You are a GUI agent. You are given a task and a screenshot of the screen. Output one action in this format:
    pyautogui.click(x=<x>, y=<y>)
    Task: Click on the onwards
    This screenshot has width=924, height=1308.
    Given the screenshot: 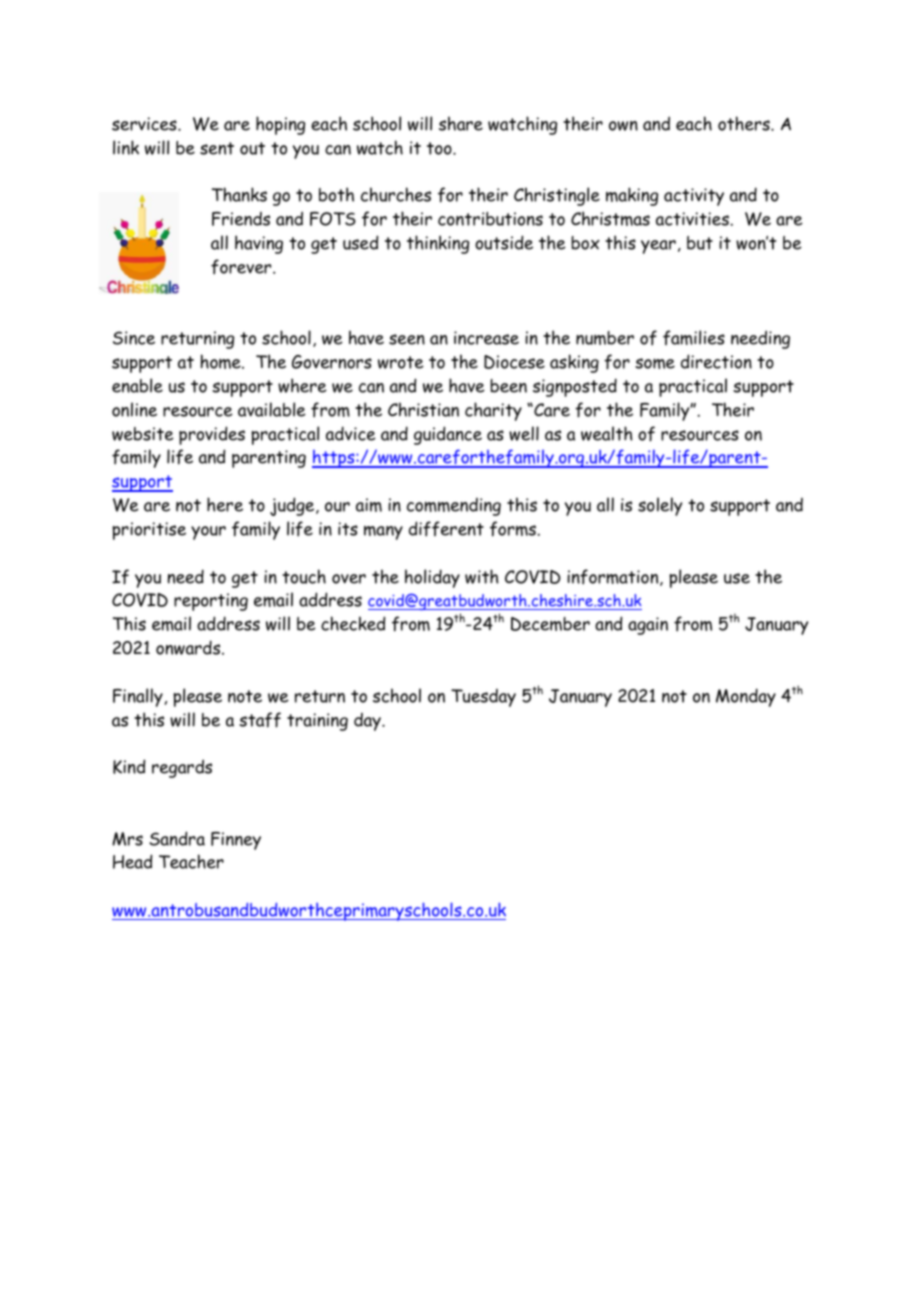 What is the action you would take?
    pyautogui.click(x=189, y=647)
